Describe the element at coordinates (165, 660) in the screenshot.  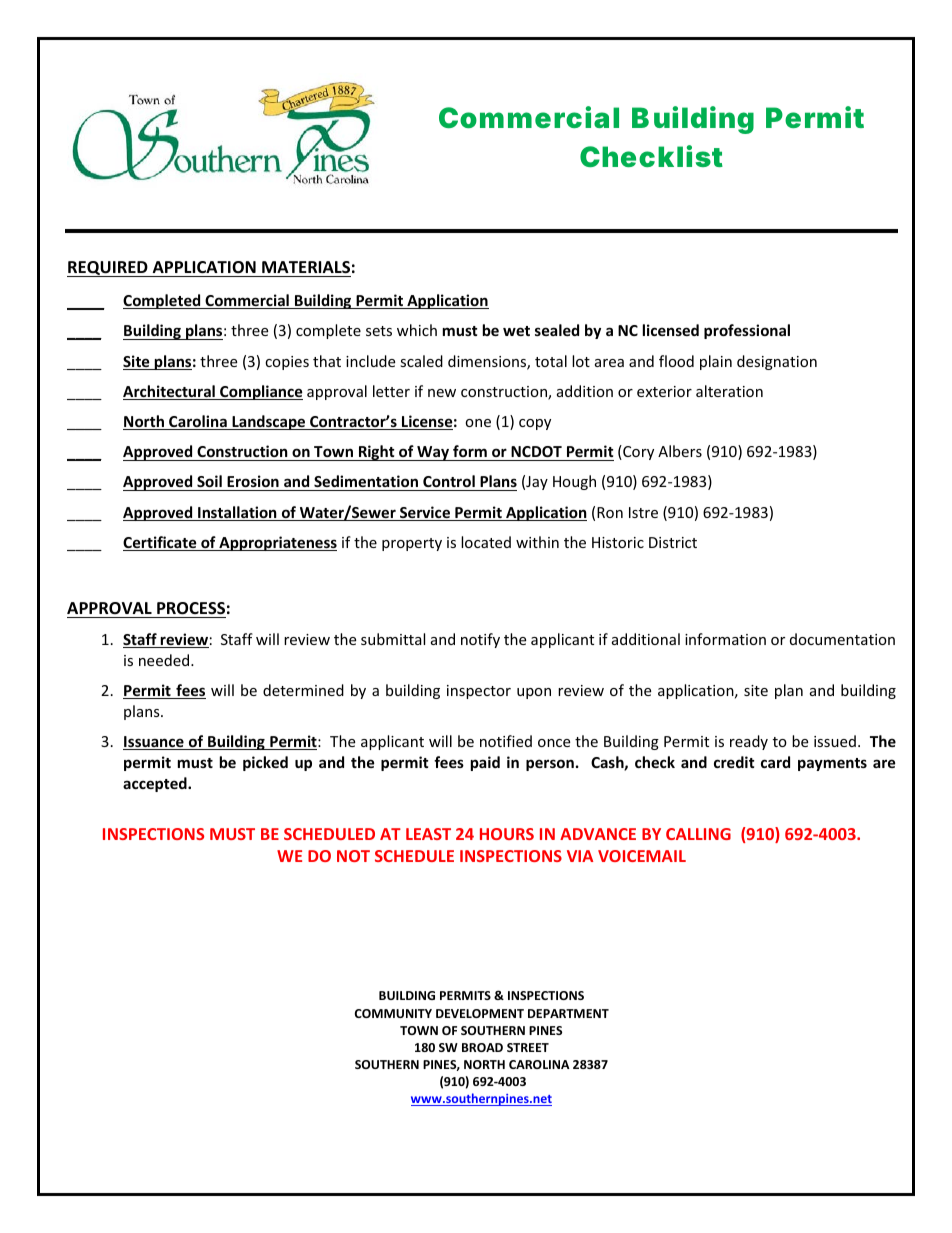
I see `needed` at that location.
